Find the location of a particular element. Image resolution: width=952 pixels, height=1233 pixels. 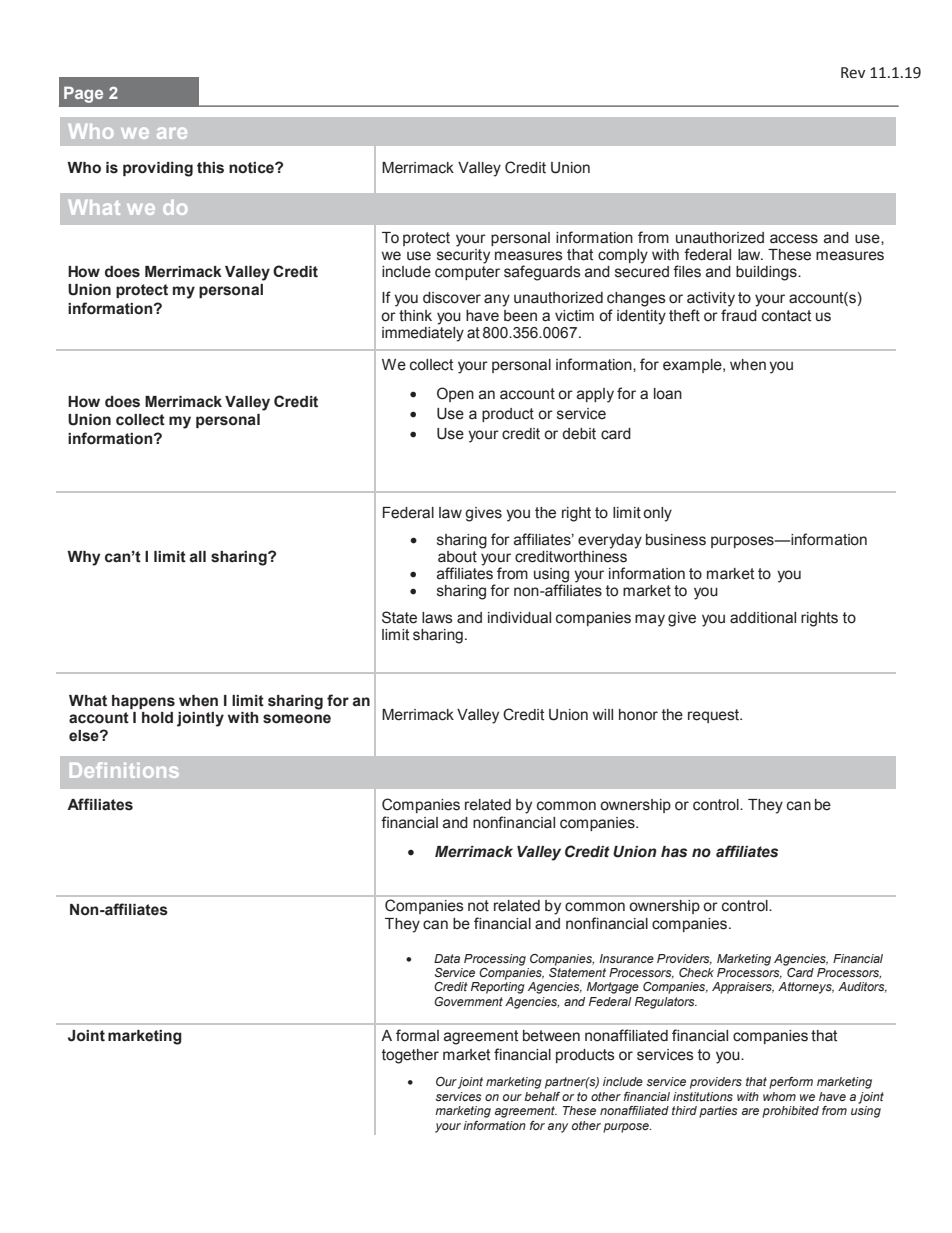

request is located at coordinates (715, 716).
